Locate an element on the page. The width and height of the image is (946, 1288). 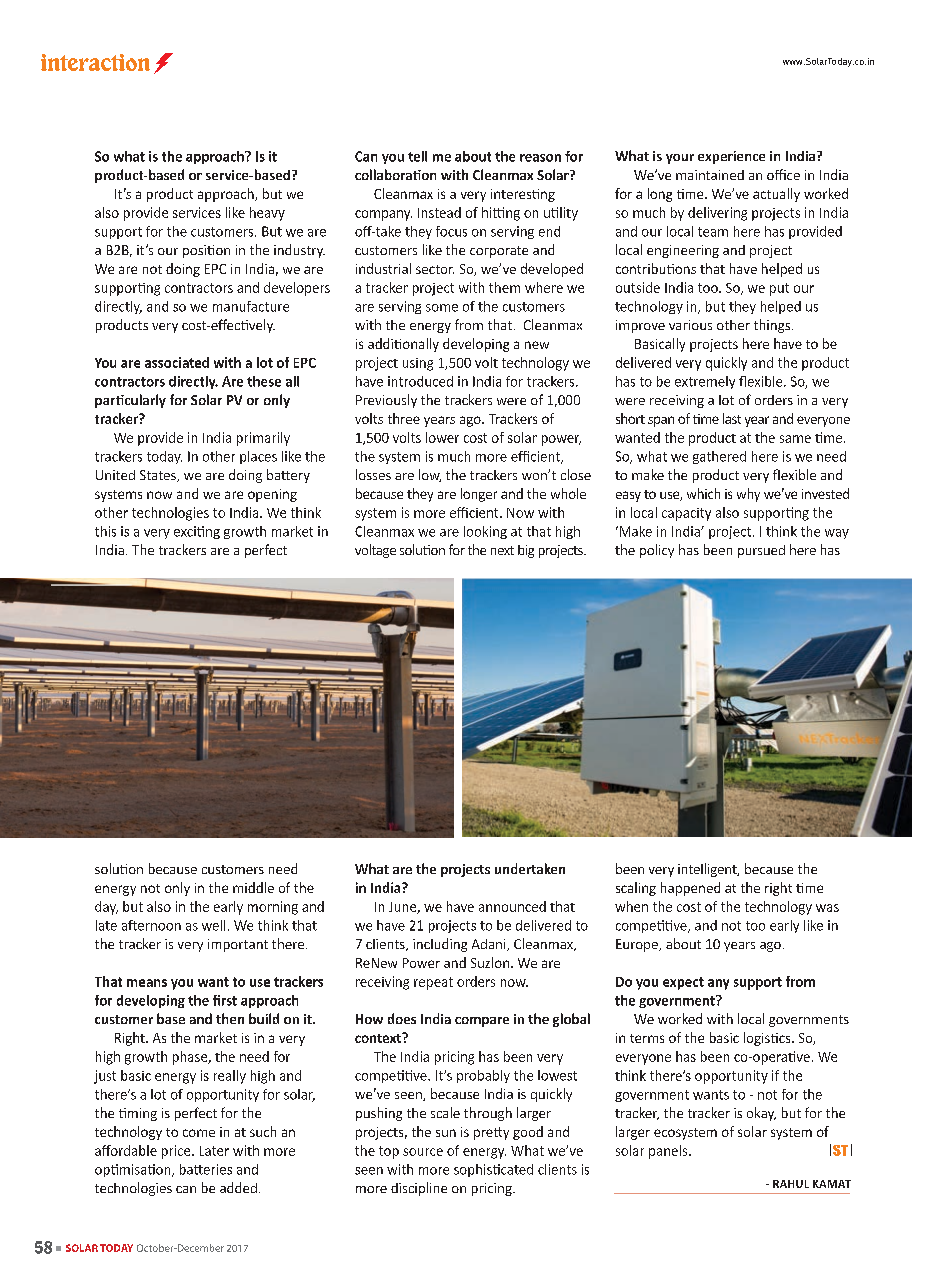
price is located at coordinates (177, 1152).
